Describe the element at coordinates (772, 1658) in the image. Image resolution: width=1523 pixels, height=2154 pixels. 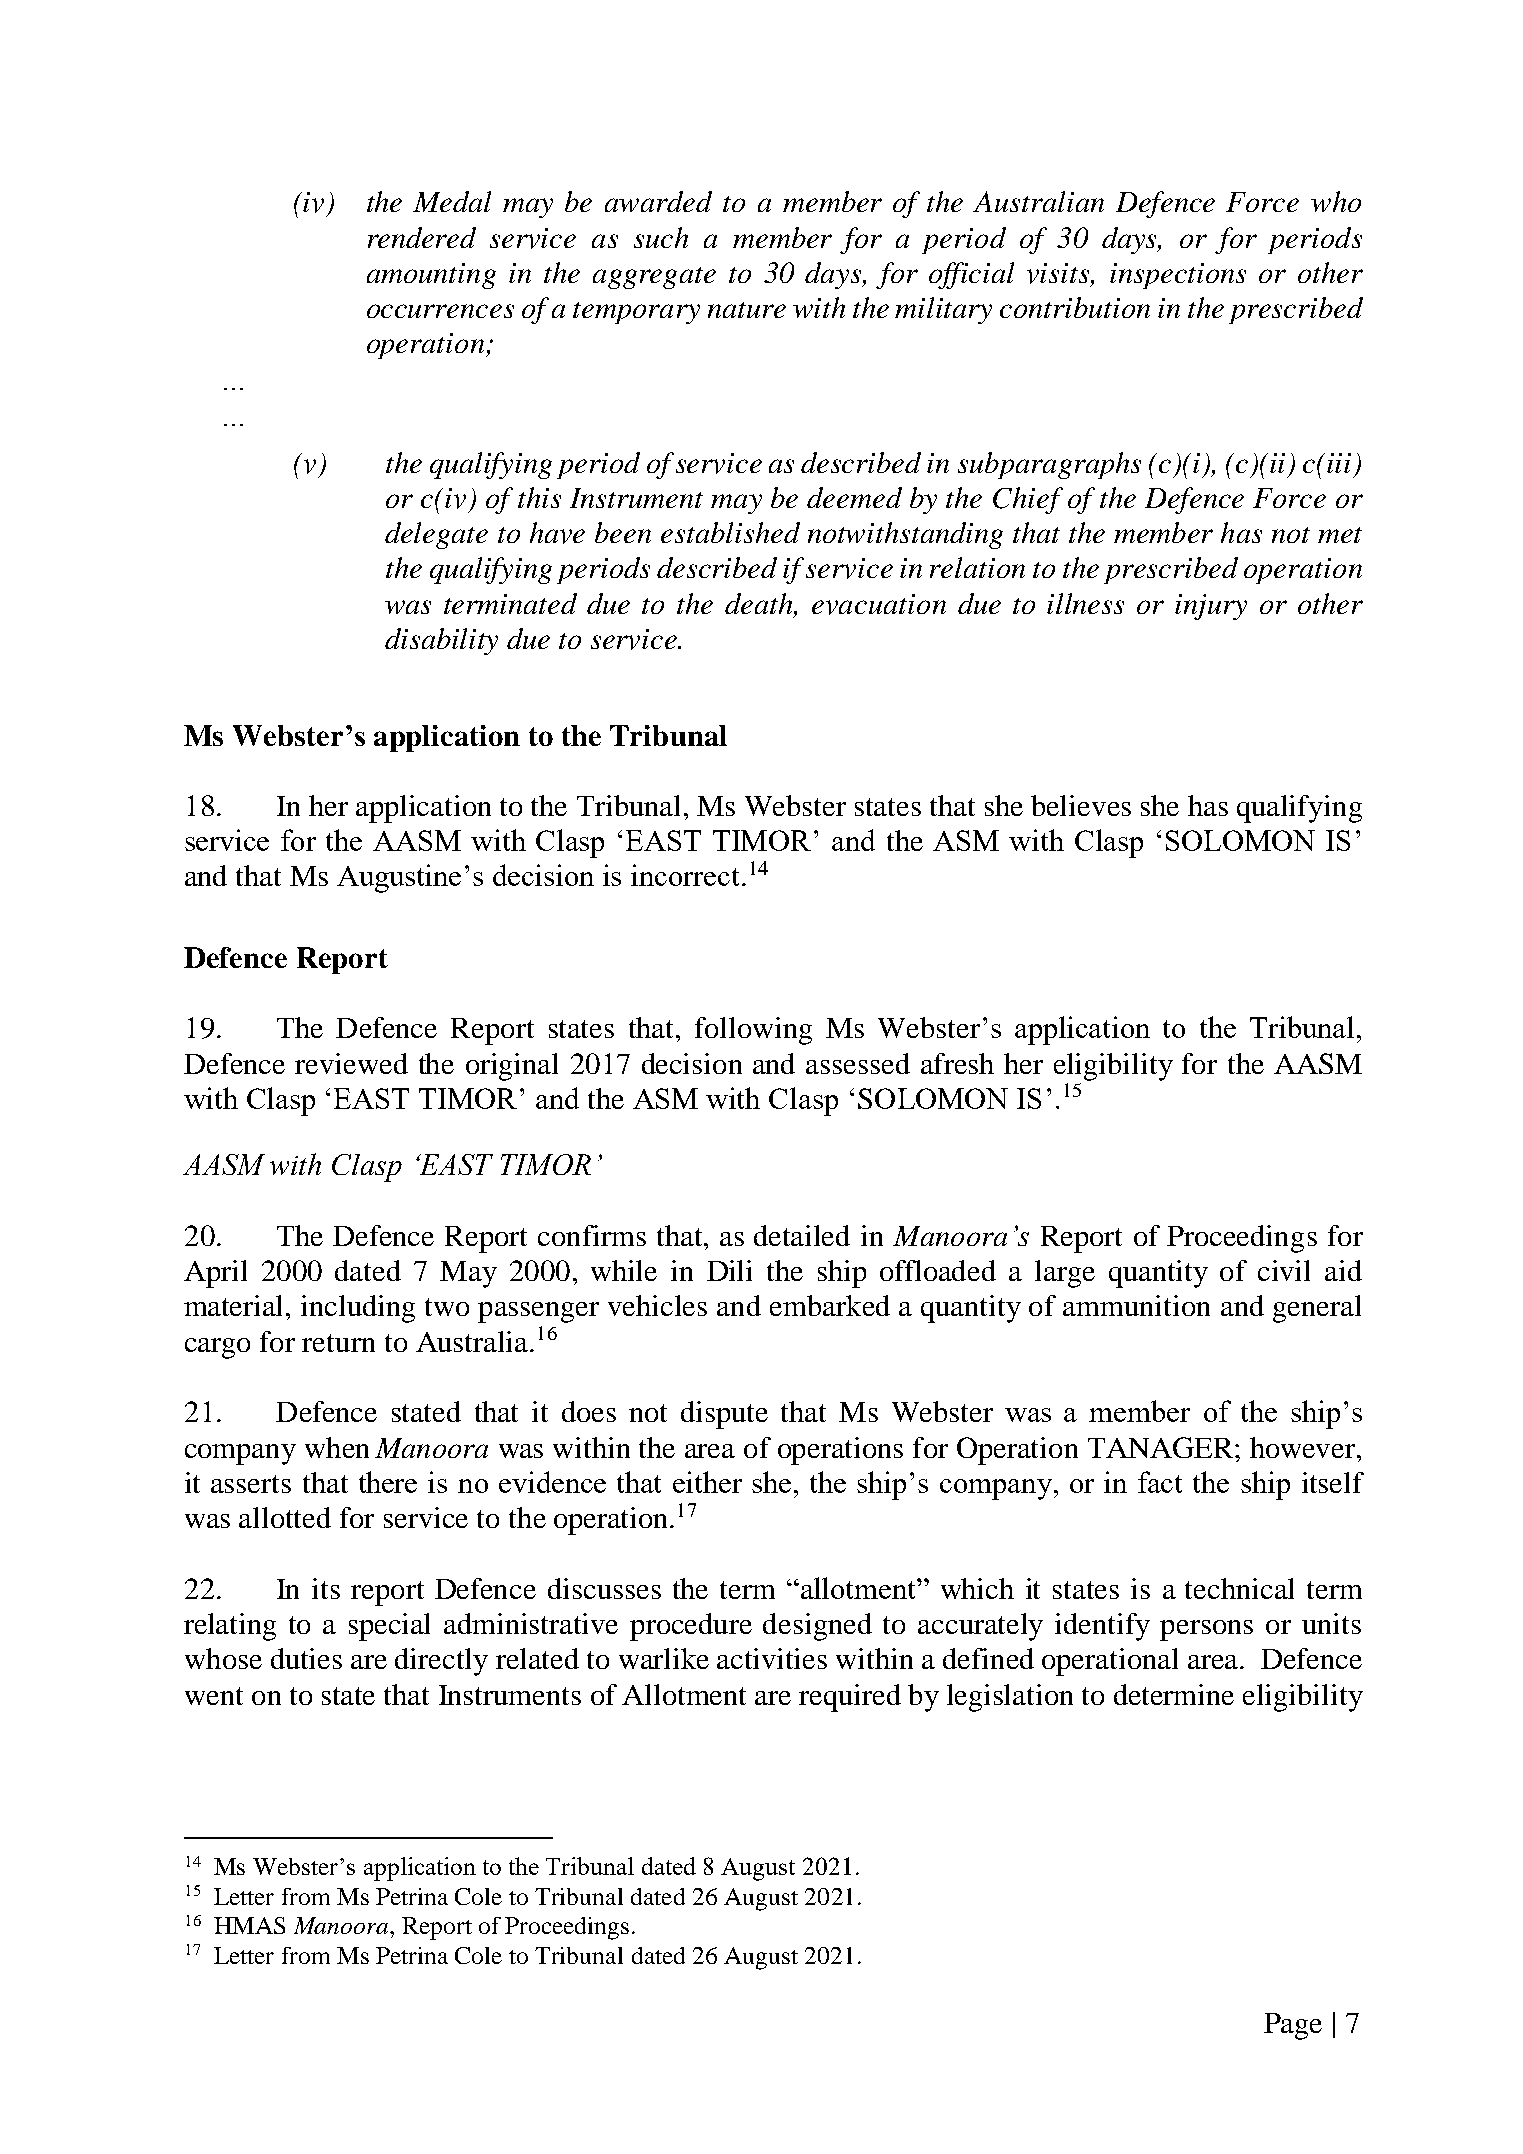
I see `activities` at that location.
